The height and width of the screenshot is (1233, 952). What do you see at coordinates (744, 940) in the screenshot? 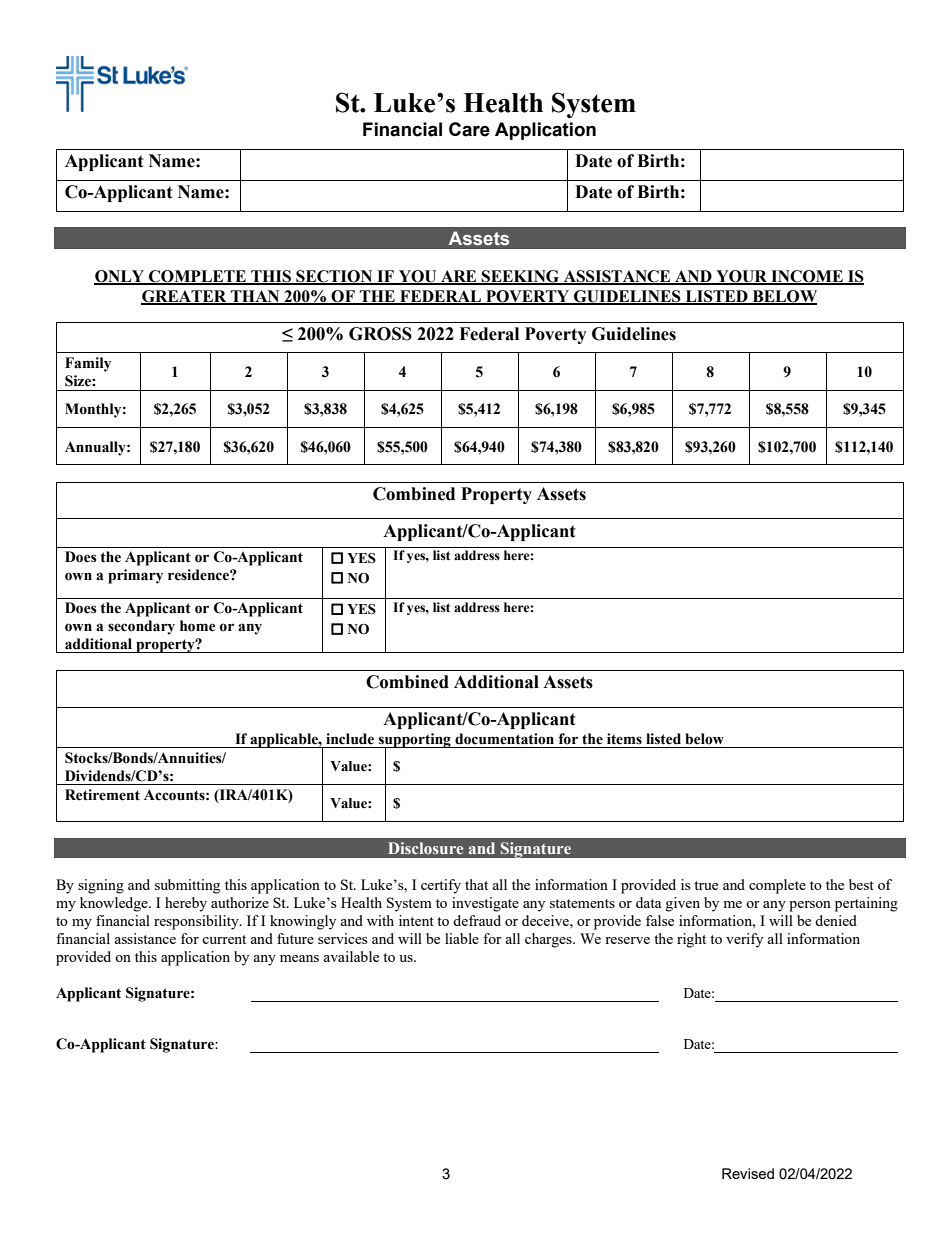
I see `verify` at bounding box center [744, 940].
